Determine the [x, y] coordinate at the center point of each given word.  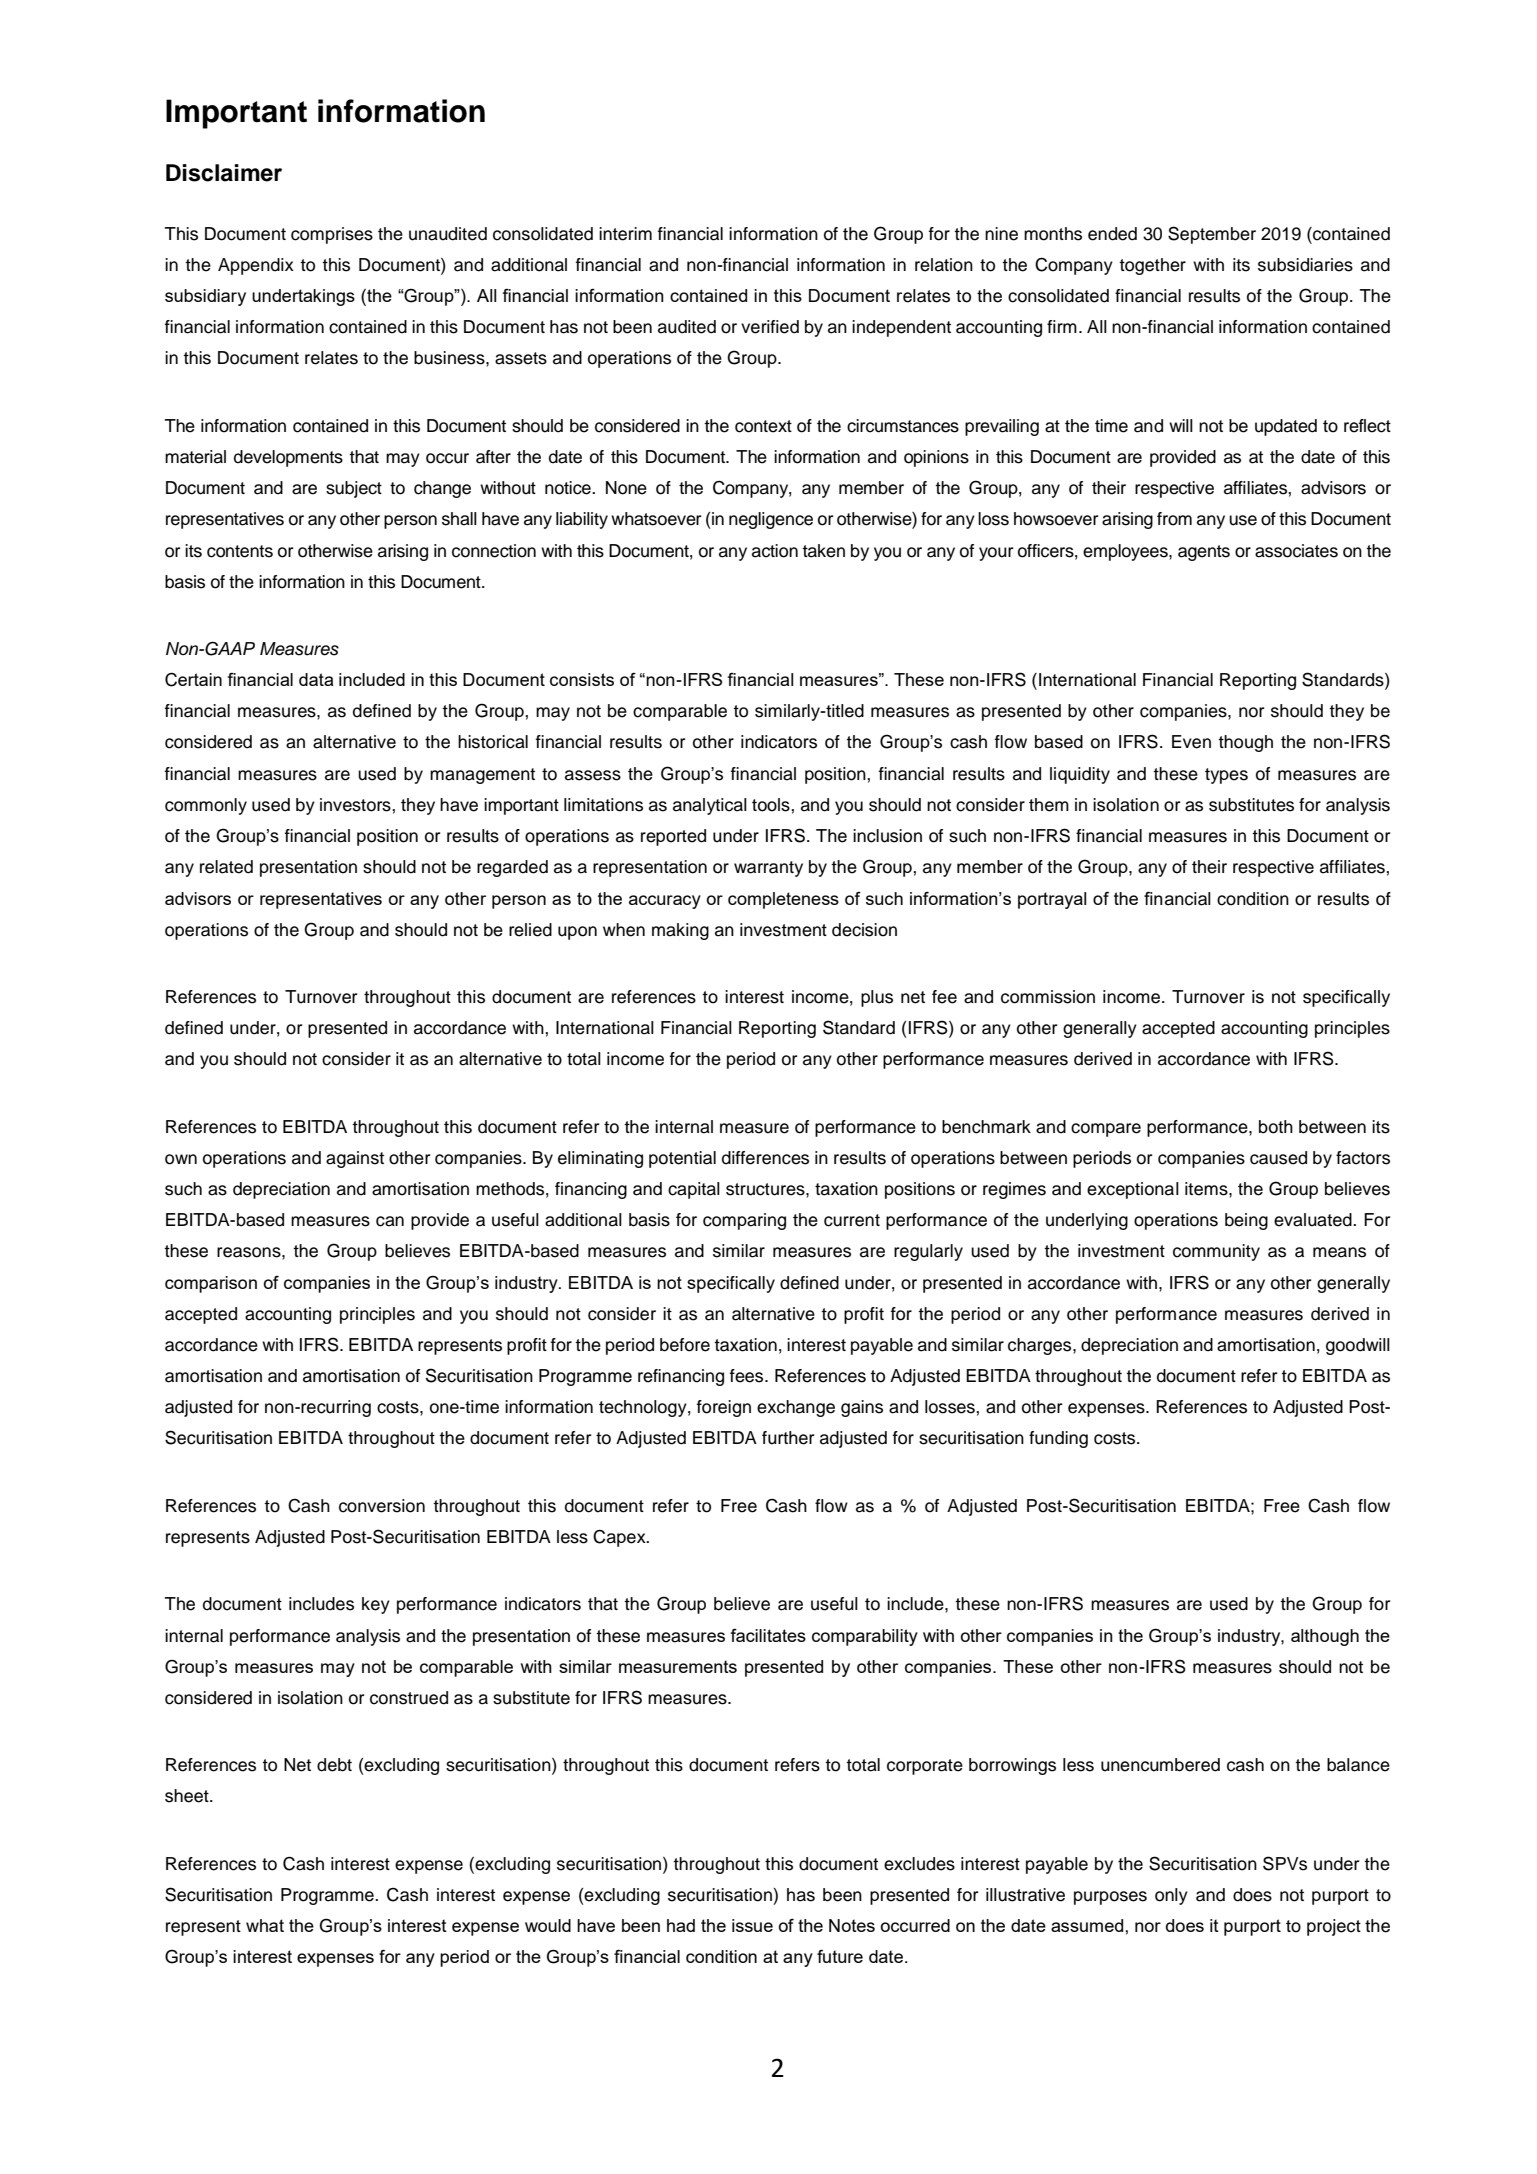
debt [334, 1765]
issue [752, 1925]
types [1226, 776]
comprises [332, 235]
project [1334, 1927]
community [1216, 1252]
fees [748, 1376]
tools [772, 805]
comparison [211, 1284]
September [1212, 235]
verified [770, 327]
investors [356, 805]
